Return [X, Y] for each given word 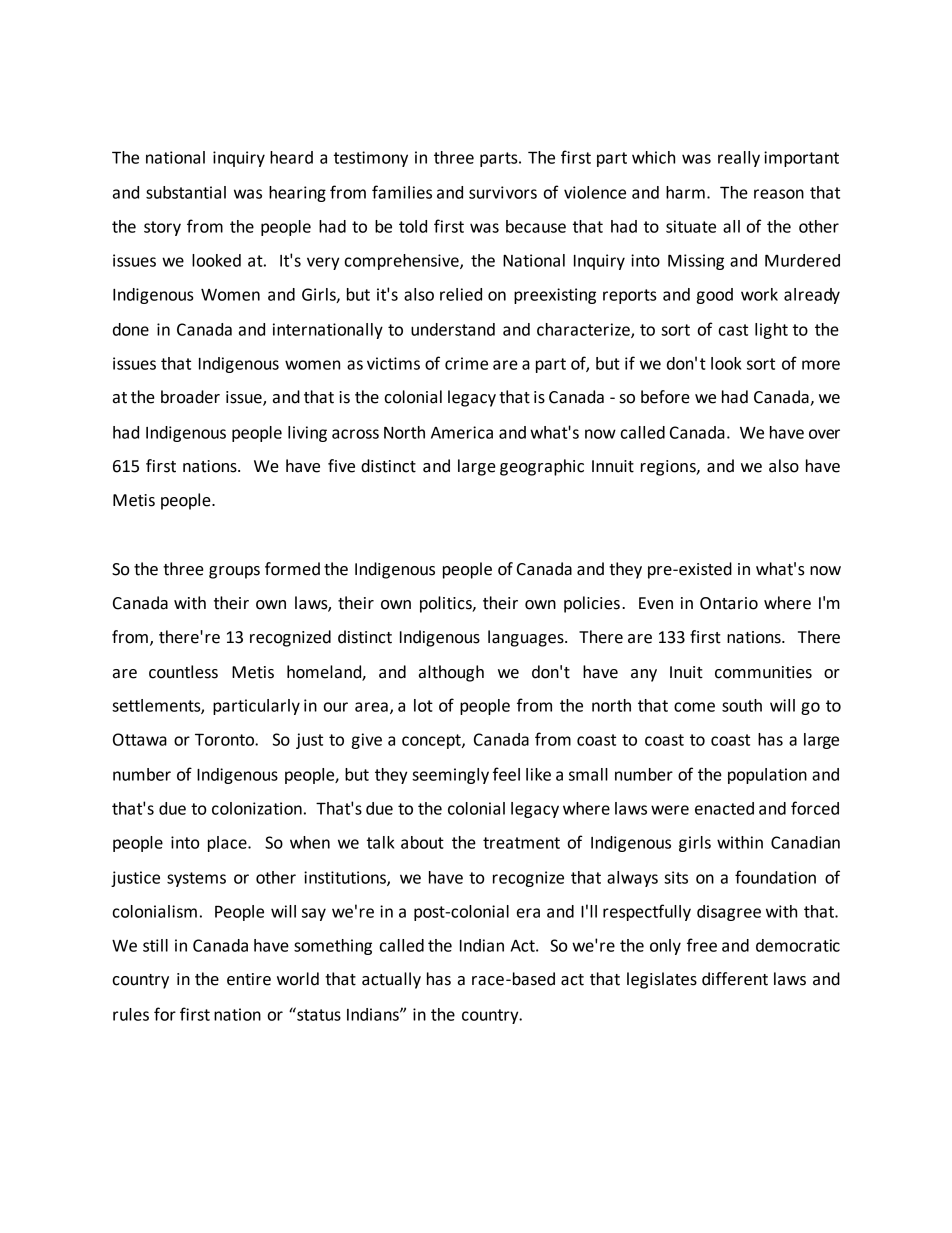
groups [234, 572]
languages [527, 638]
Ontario [729, 603]
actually [391, 980]
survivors [503, 192]
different [735, 979]
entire [249, 979]
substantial [186, 192]
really [739, 159]
